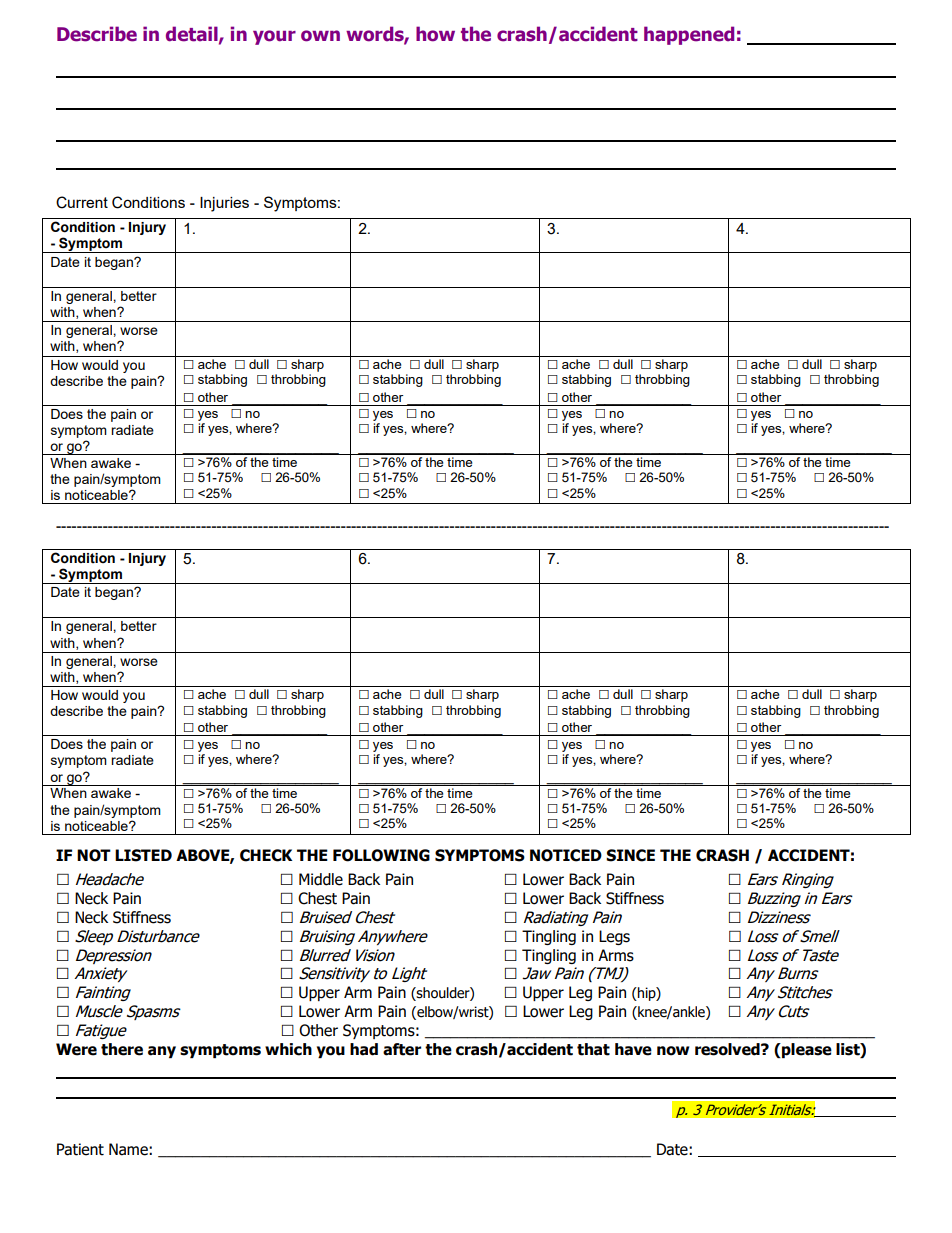 The height and width of the image is (1233, 952). I want to click on Arms, so click(616, 955).
